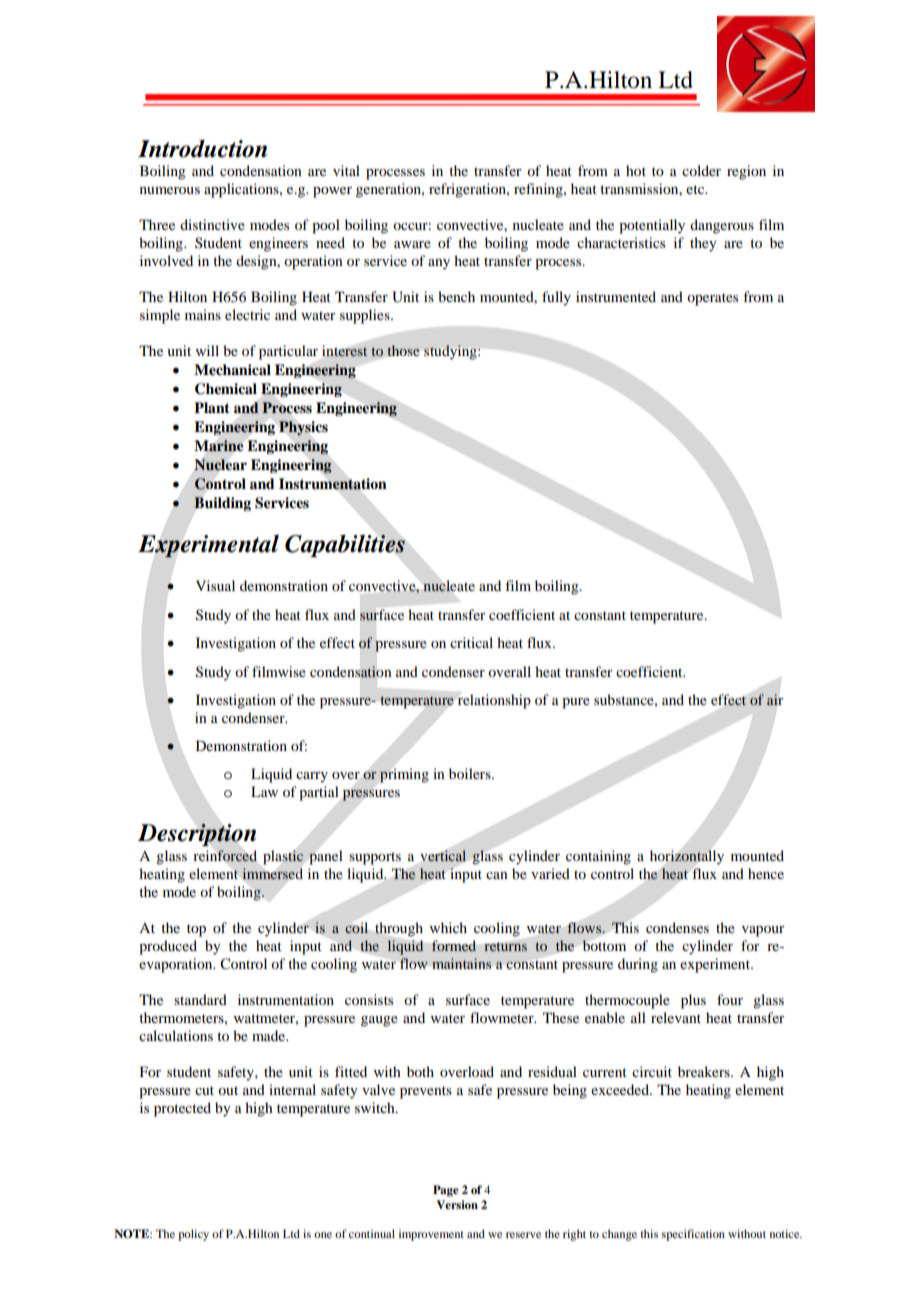 Image resolution: width=924 pixels, height=1308 pixels. What do you see at coordinates (202, 149) in the screenshot?
I see `Introduction` at bounding box center [202, 149].
